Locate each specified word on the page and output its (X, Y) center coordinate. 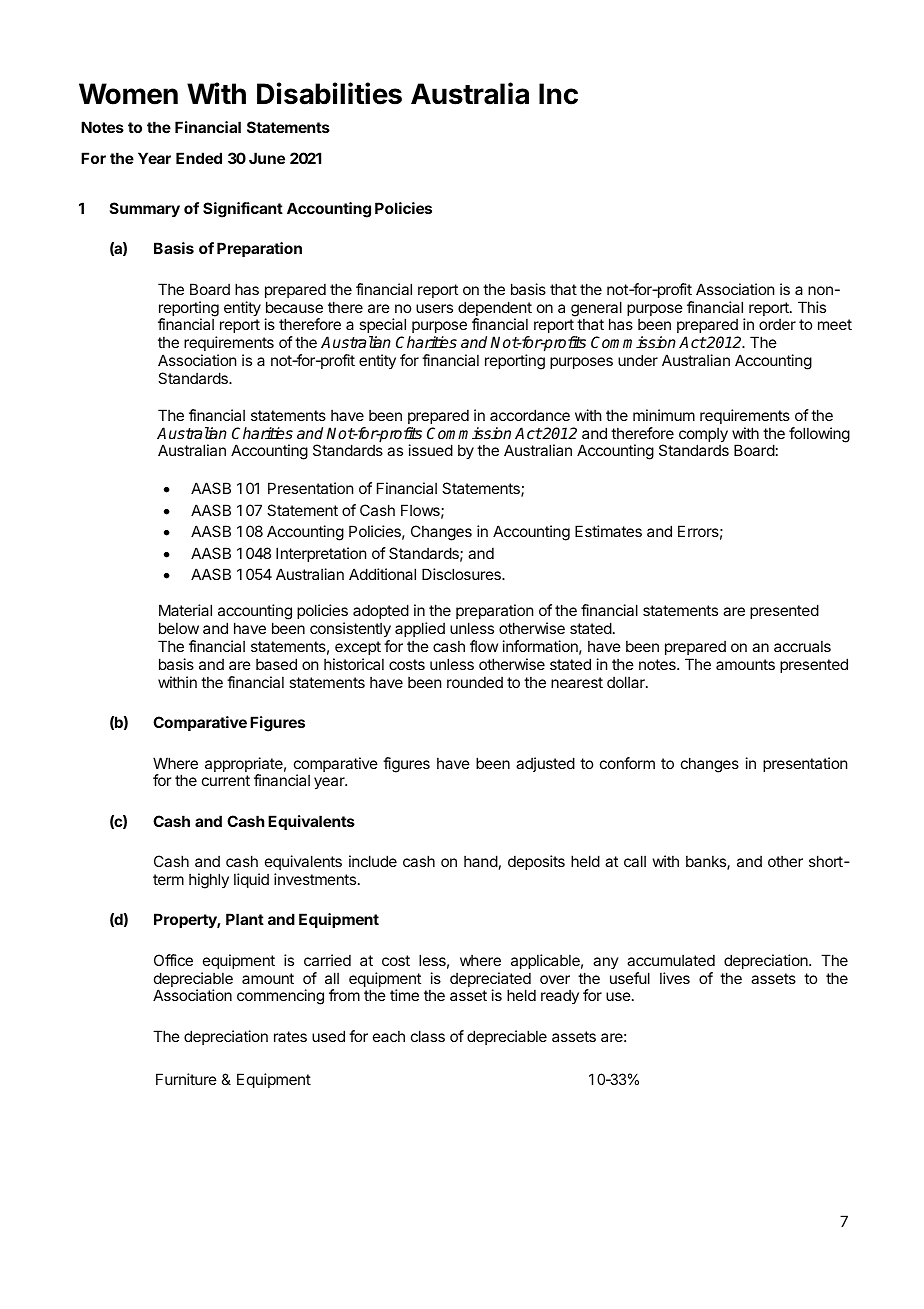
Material (185, 610)
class (428, 1036)
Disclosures (462, 574)
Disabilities (329, 93)
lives (675, 978)
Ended (199, 158)
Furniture (186, 1079)
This (812, 307)
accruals (802, 646)
